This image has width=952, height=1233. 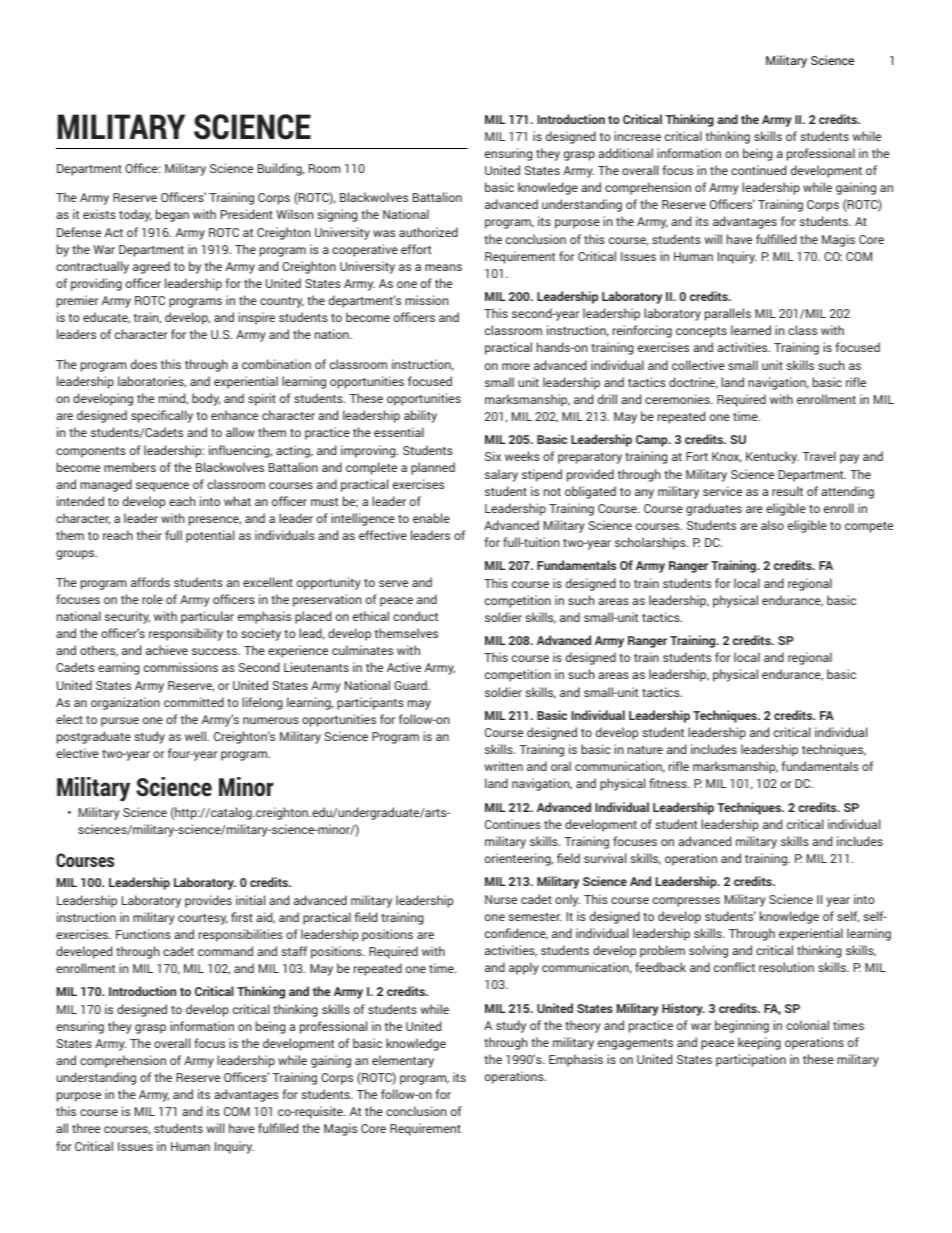 What do you see at coordinates (172, 215) in the image?
I see `began` at bounding box center [172, 215].
